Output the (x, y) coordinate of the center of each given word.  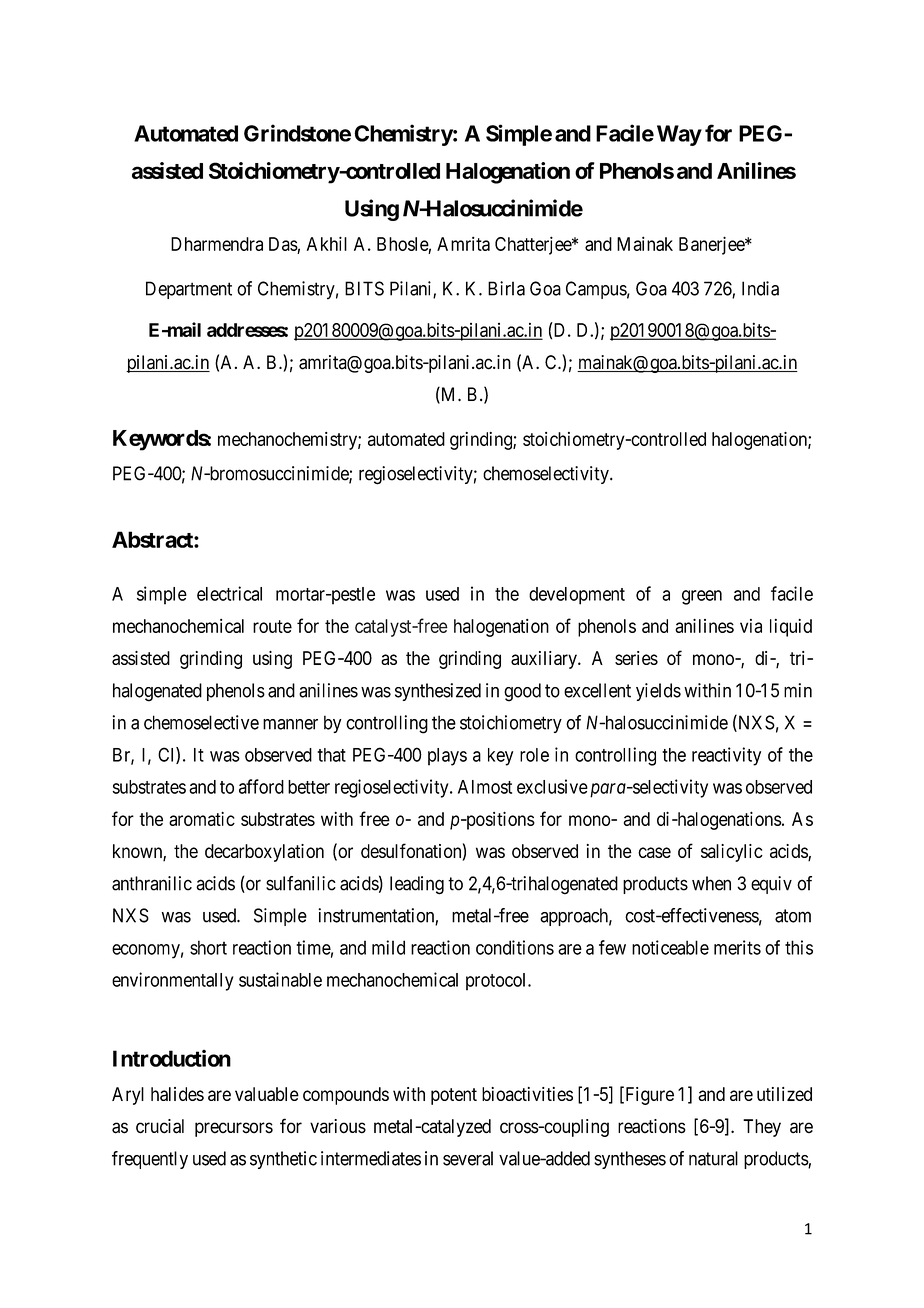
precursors (234, 1129)
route (272, 626)
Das (283, 244)
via (751, 626)
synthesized (438, 692)
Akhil (327, 244)
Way (679, 135)
